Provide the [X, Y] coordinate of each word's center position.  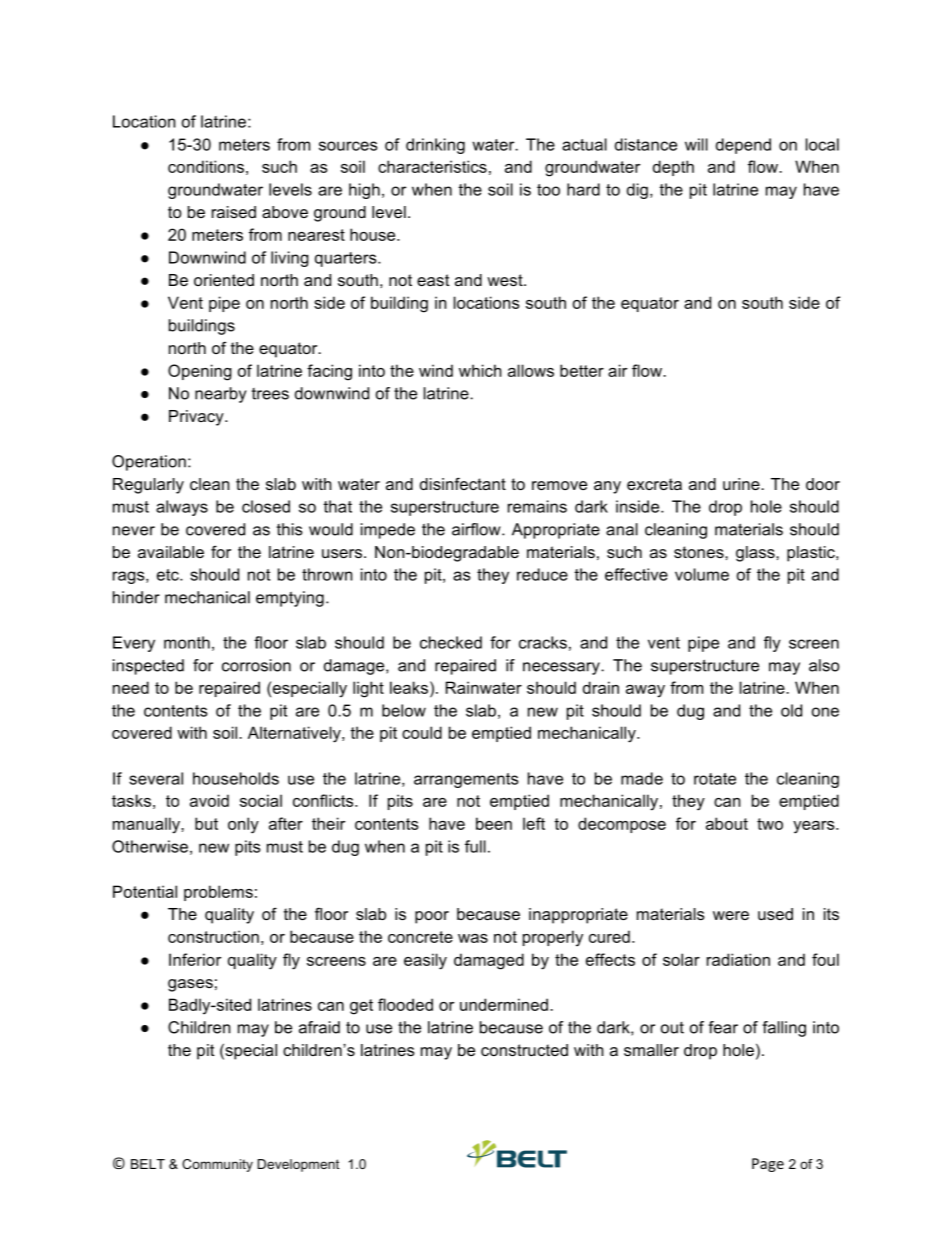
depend [743, 146]
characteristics [432, 166]
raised [234, 212]
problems [218, 893]
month [187, 642]
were [731, 915]
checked [451, 642]
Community [217, 1165]
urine [742, 484]
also [824, 665]
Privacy [197, 418]
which [480, 370]
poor [432, 917]
